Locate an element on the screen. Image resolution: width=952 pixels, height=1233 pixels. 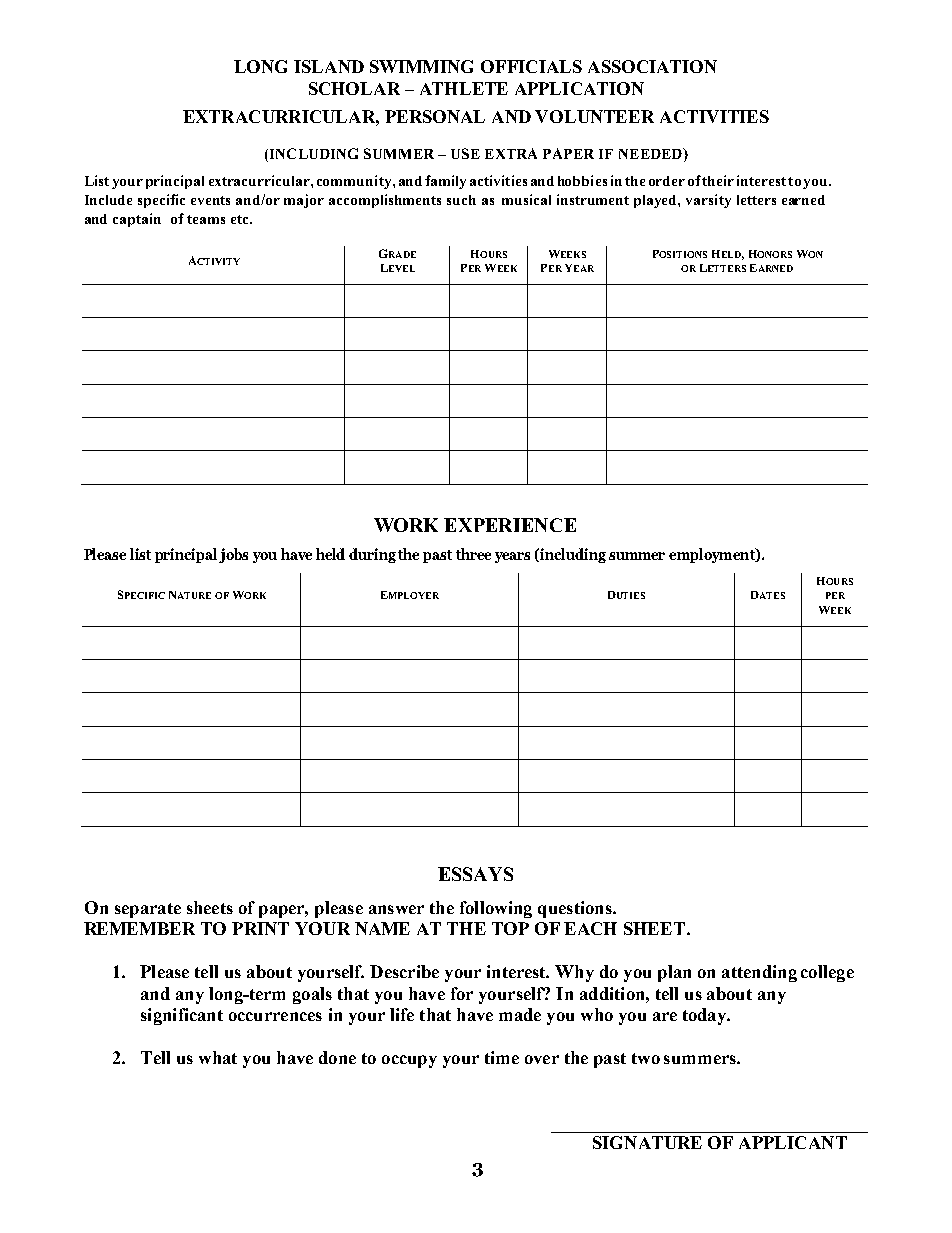
events is located at coordinates (210, 200).
